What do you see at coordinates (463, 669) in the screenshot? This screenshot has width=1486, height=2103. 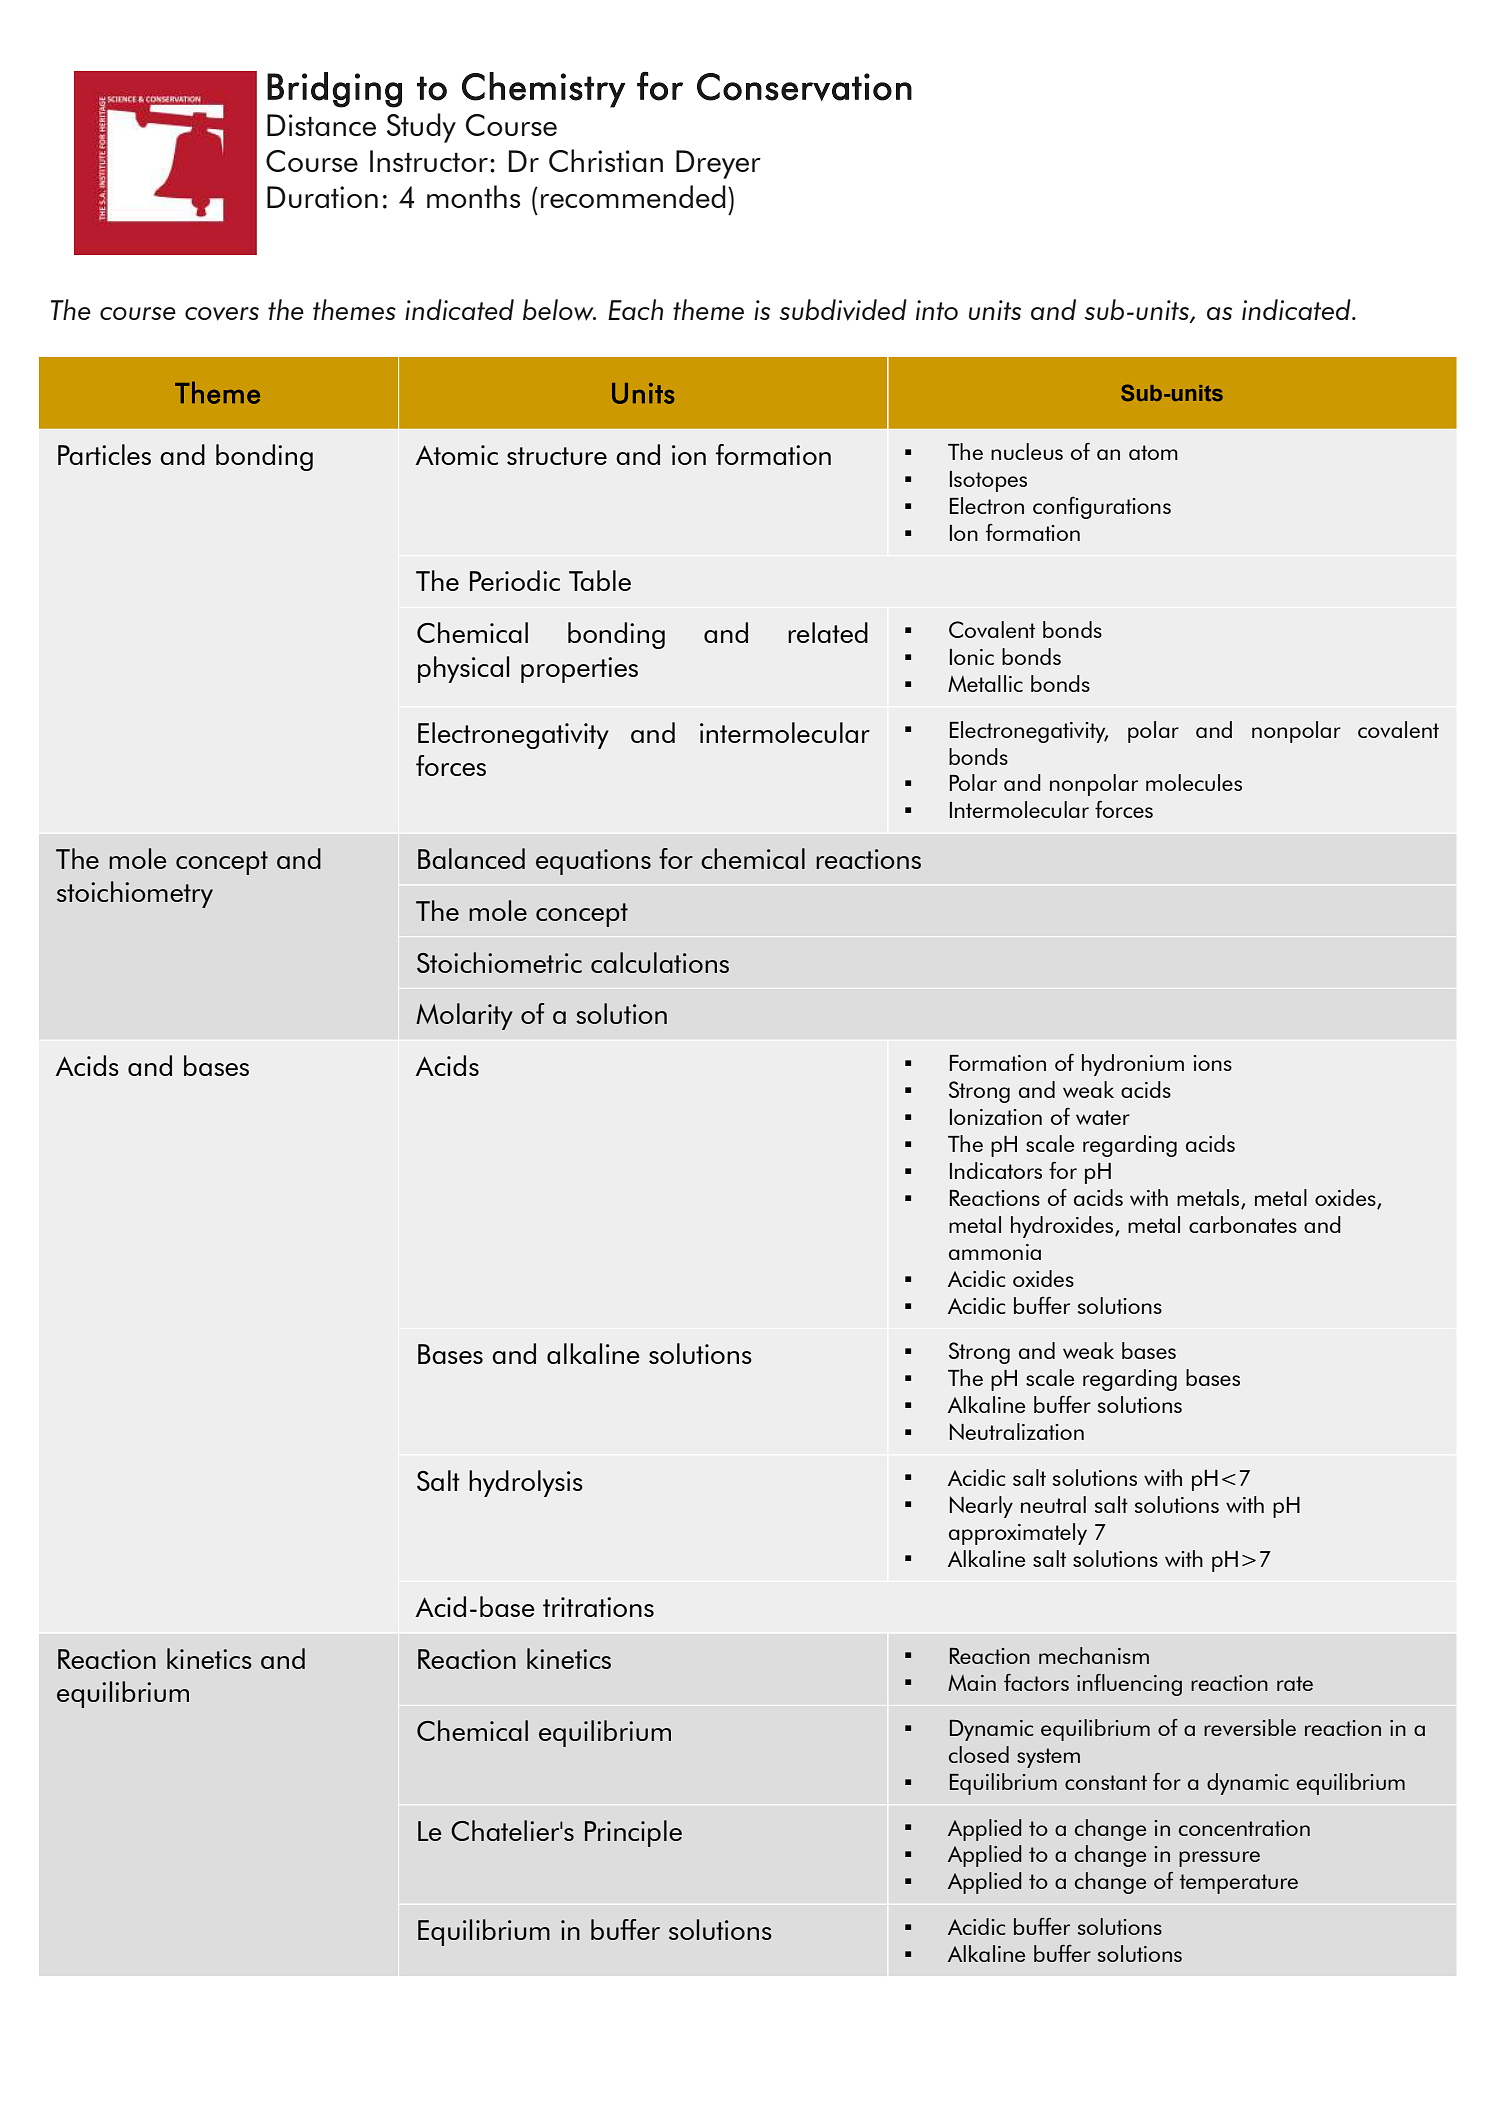 I see `physical` at bounding box center [463, 669].
